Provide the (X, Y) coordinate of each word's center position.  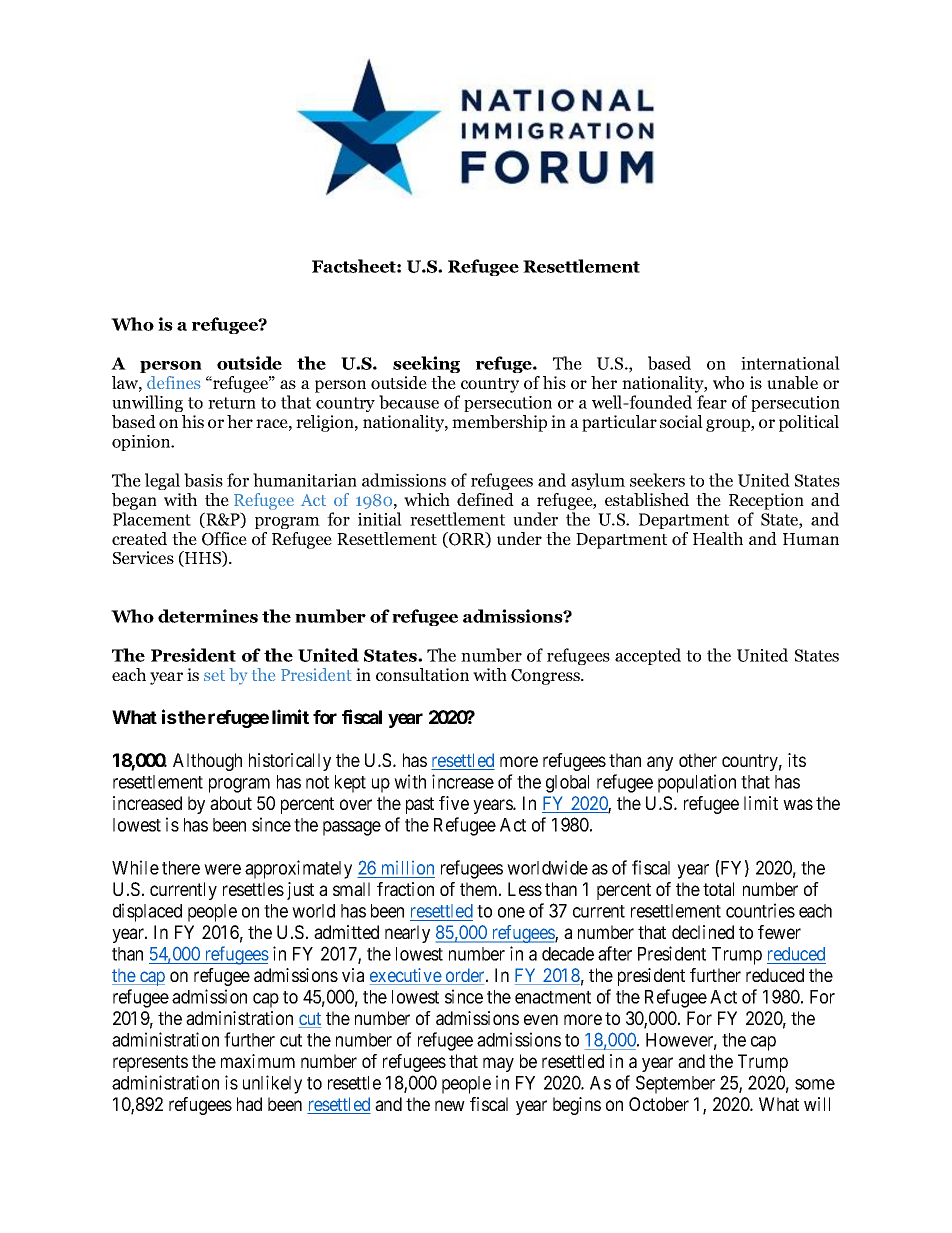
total (718, 889)
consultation (422, 675)
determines (208, 616)
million (408, 868)
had (249, 1104)
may (498, 1064)
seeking (426, 364)
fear (712, 402)
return (232, 403)
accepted (648, 656)
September (675, 1084)
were (222, 869)
